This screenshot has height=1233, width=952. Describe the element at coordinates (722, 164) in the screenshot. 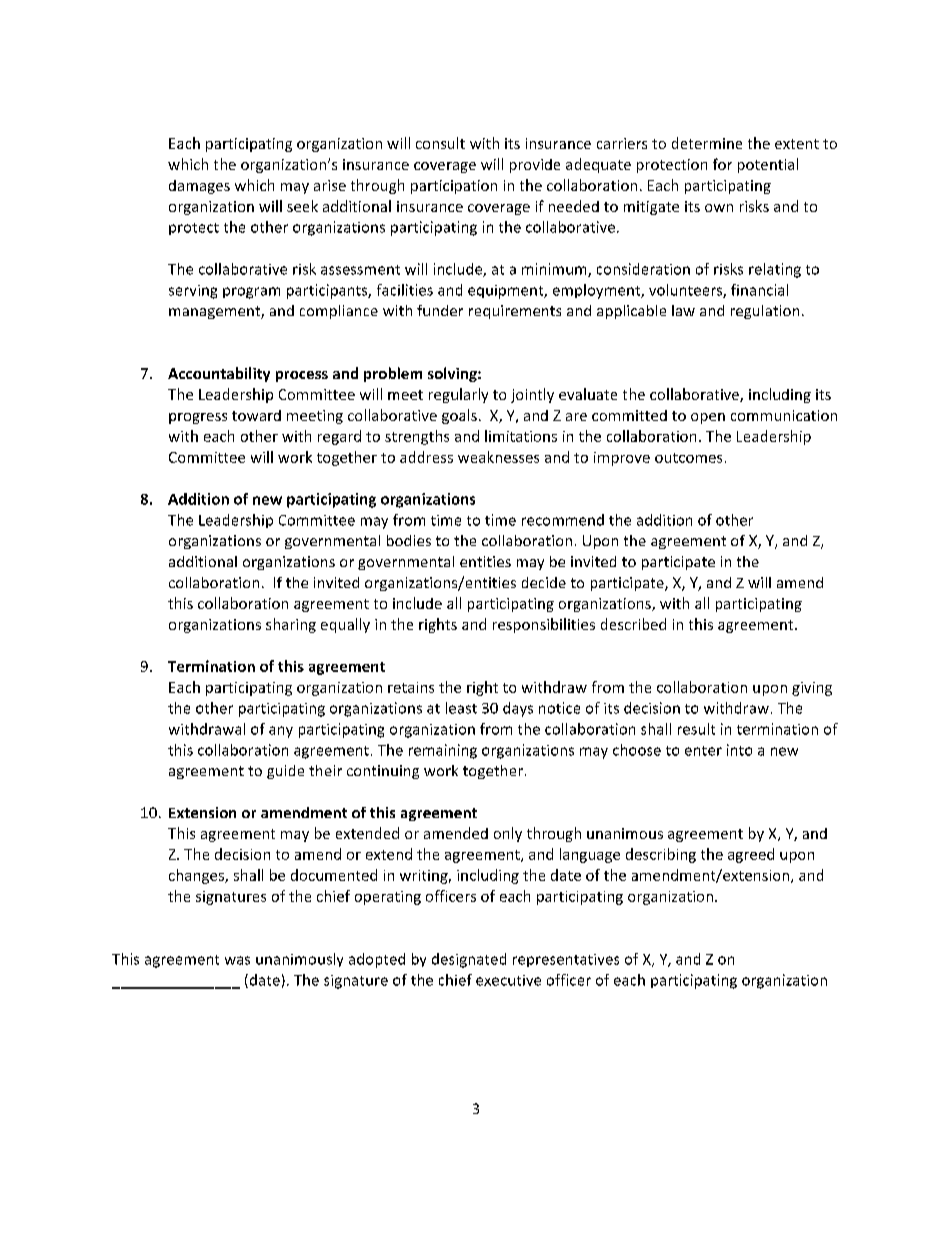

I see `for` at that location.
